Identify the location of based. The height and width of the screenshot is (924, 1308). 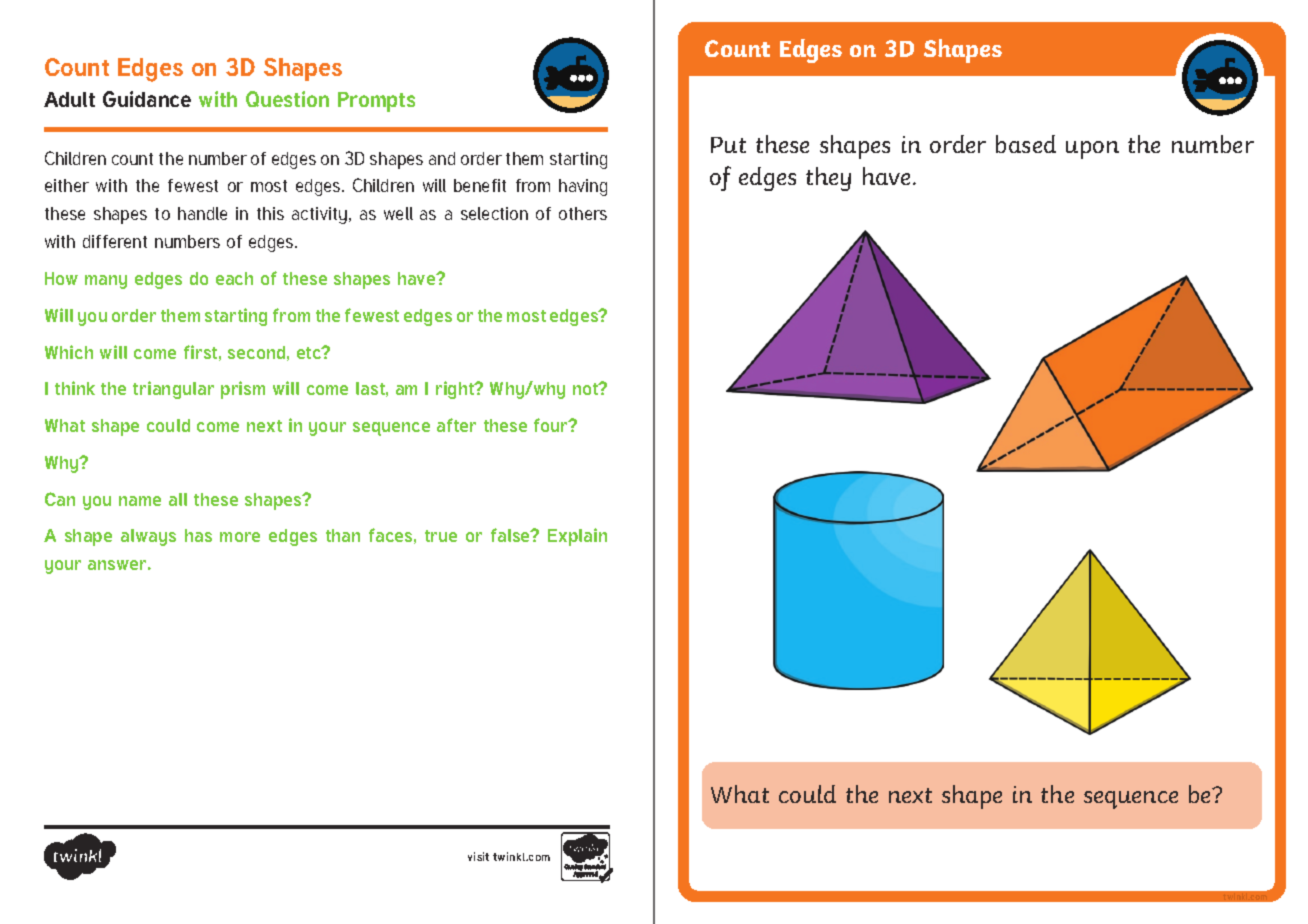
(1026, 144).
